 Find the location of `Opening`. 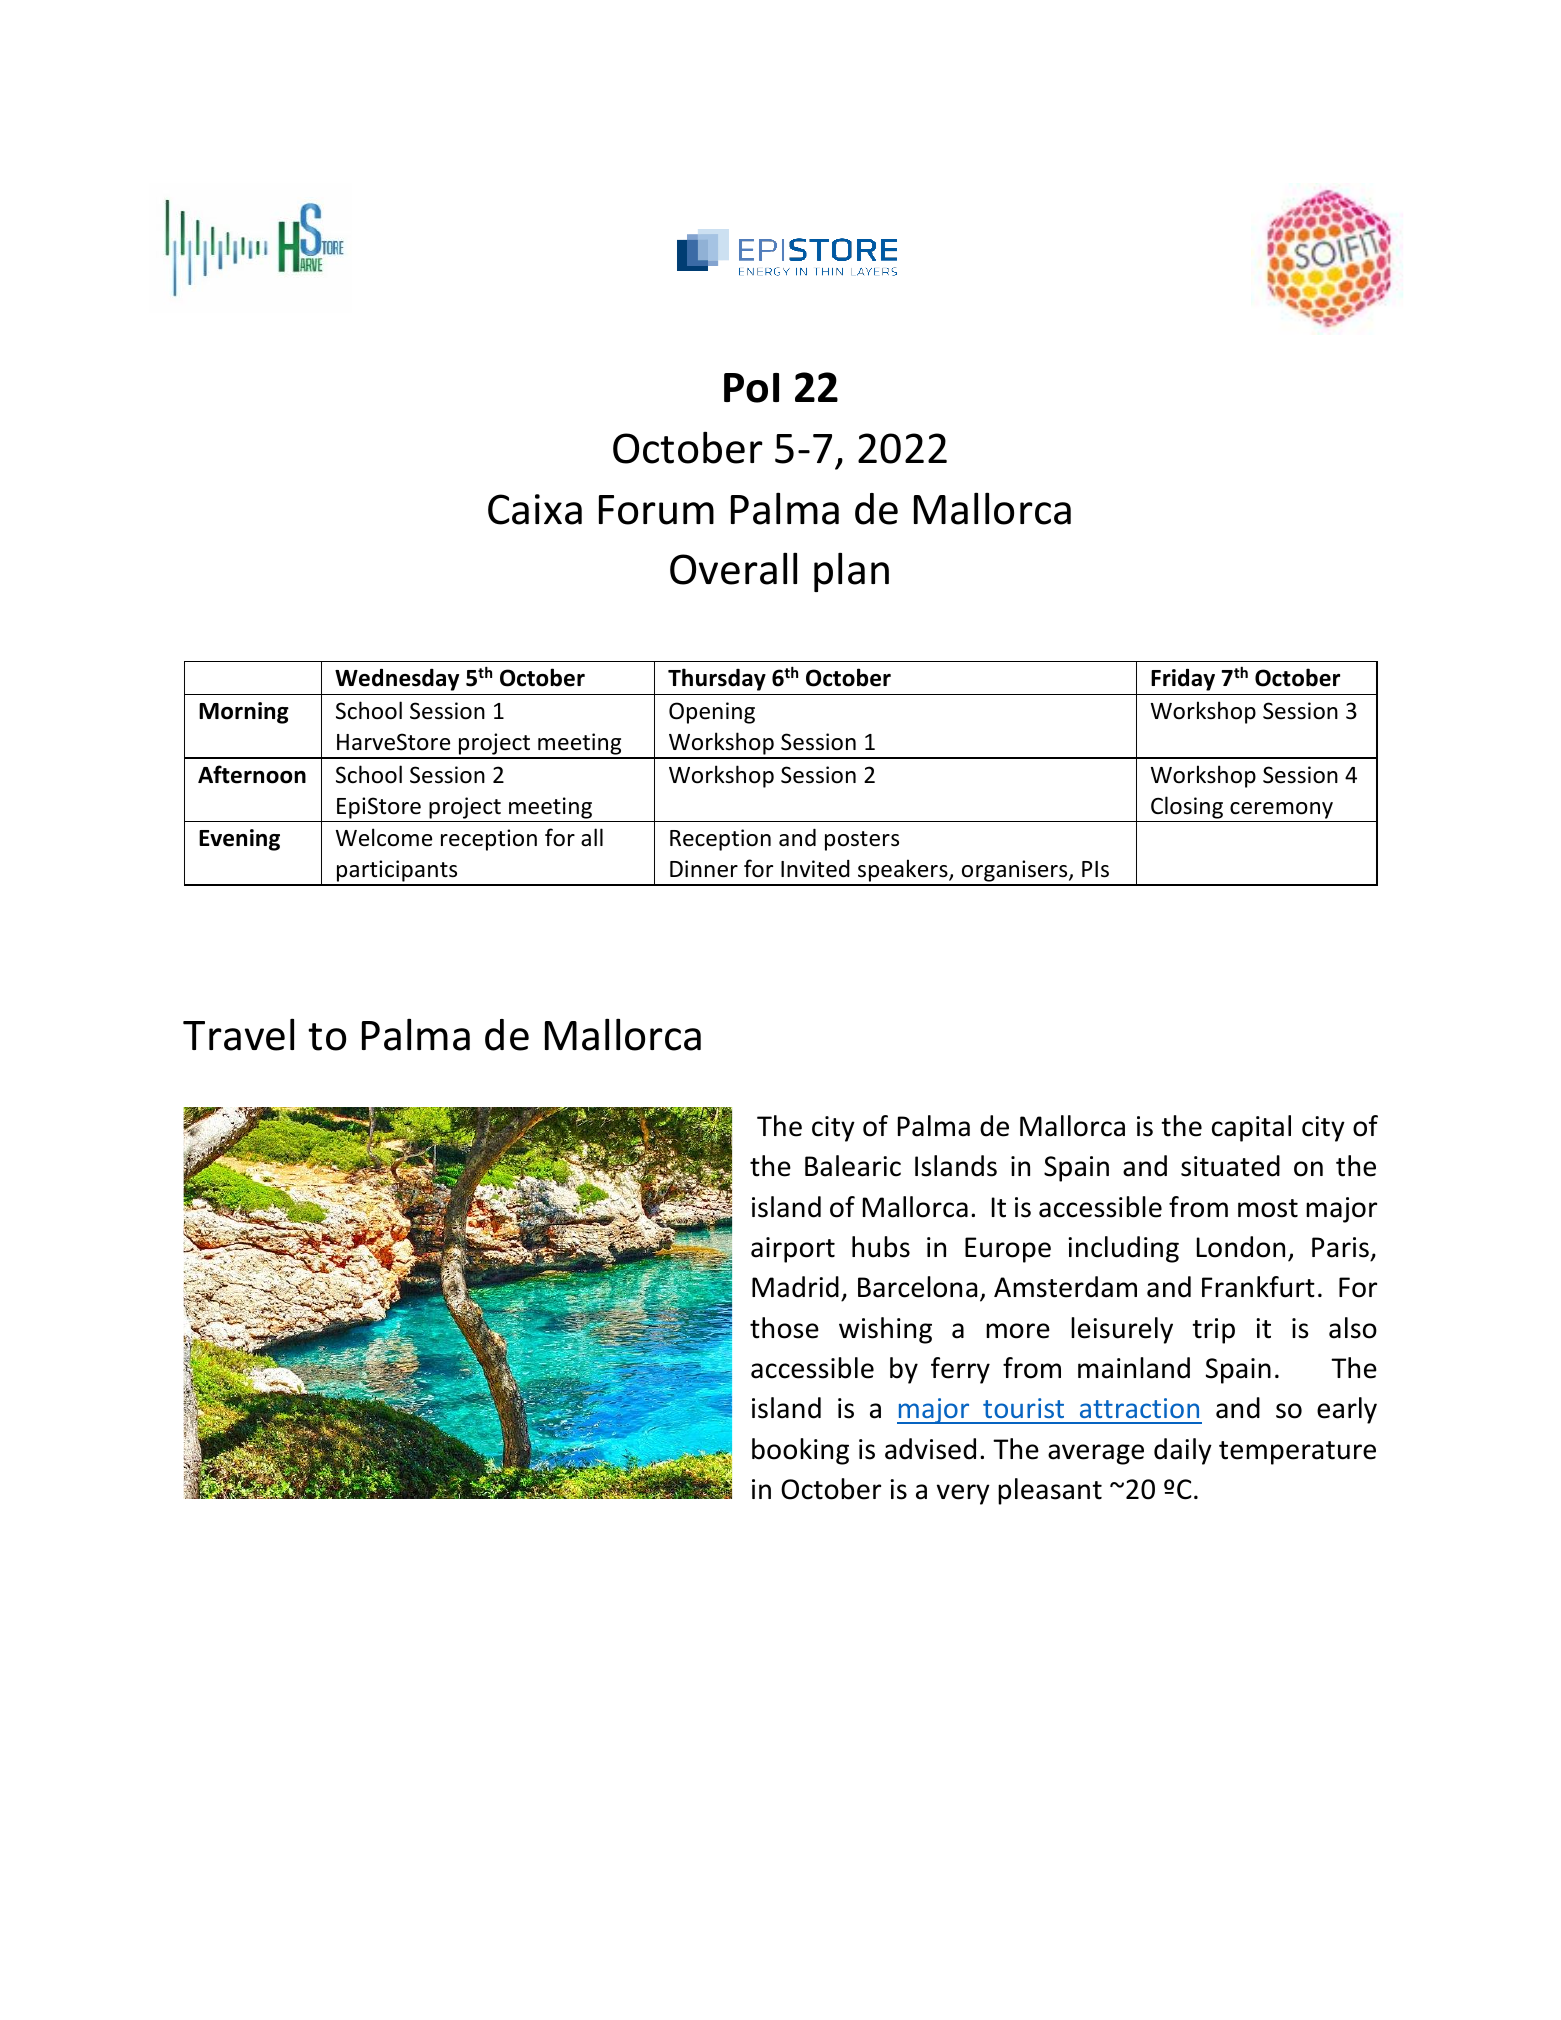

Opening is located at coordinates (712, 713).
